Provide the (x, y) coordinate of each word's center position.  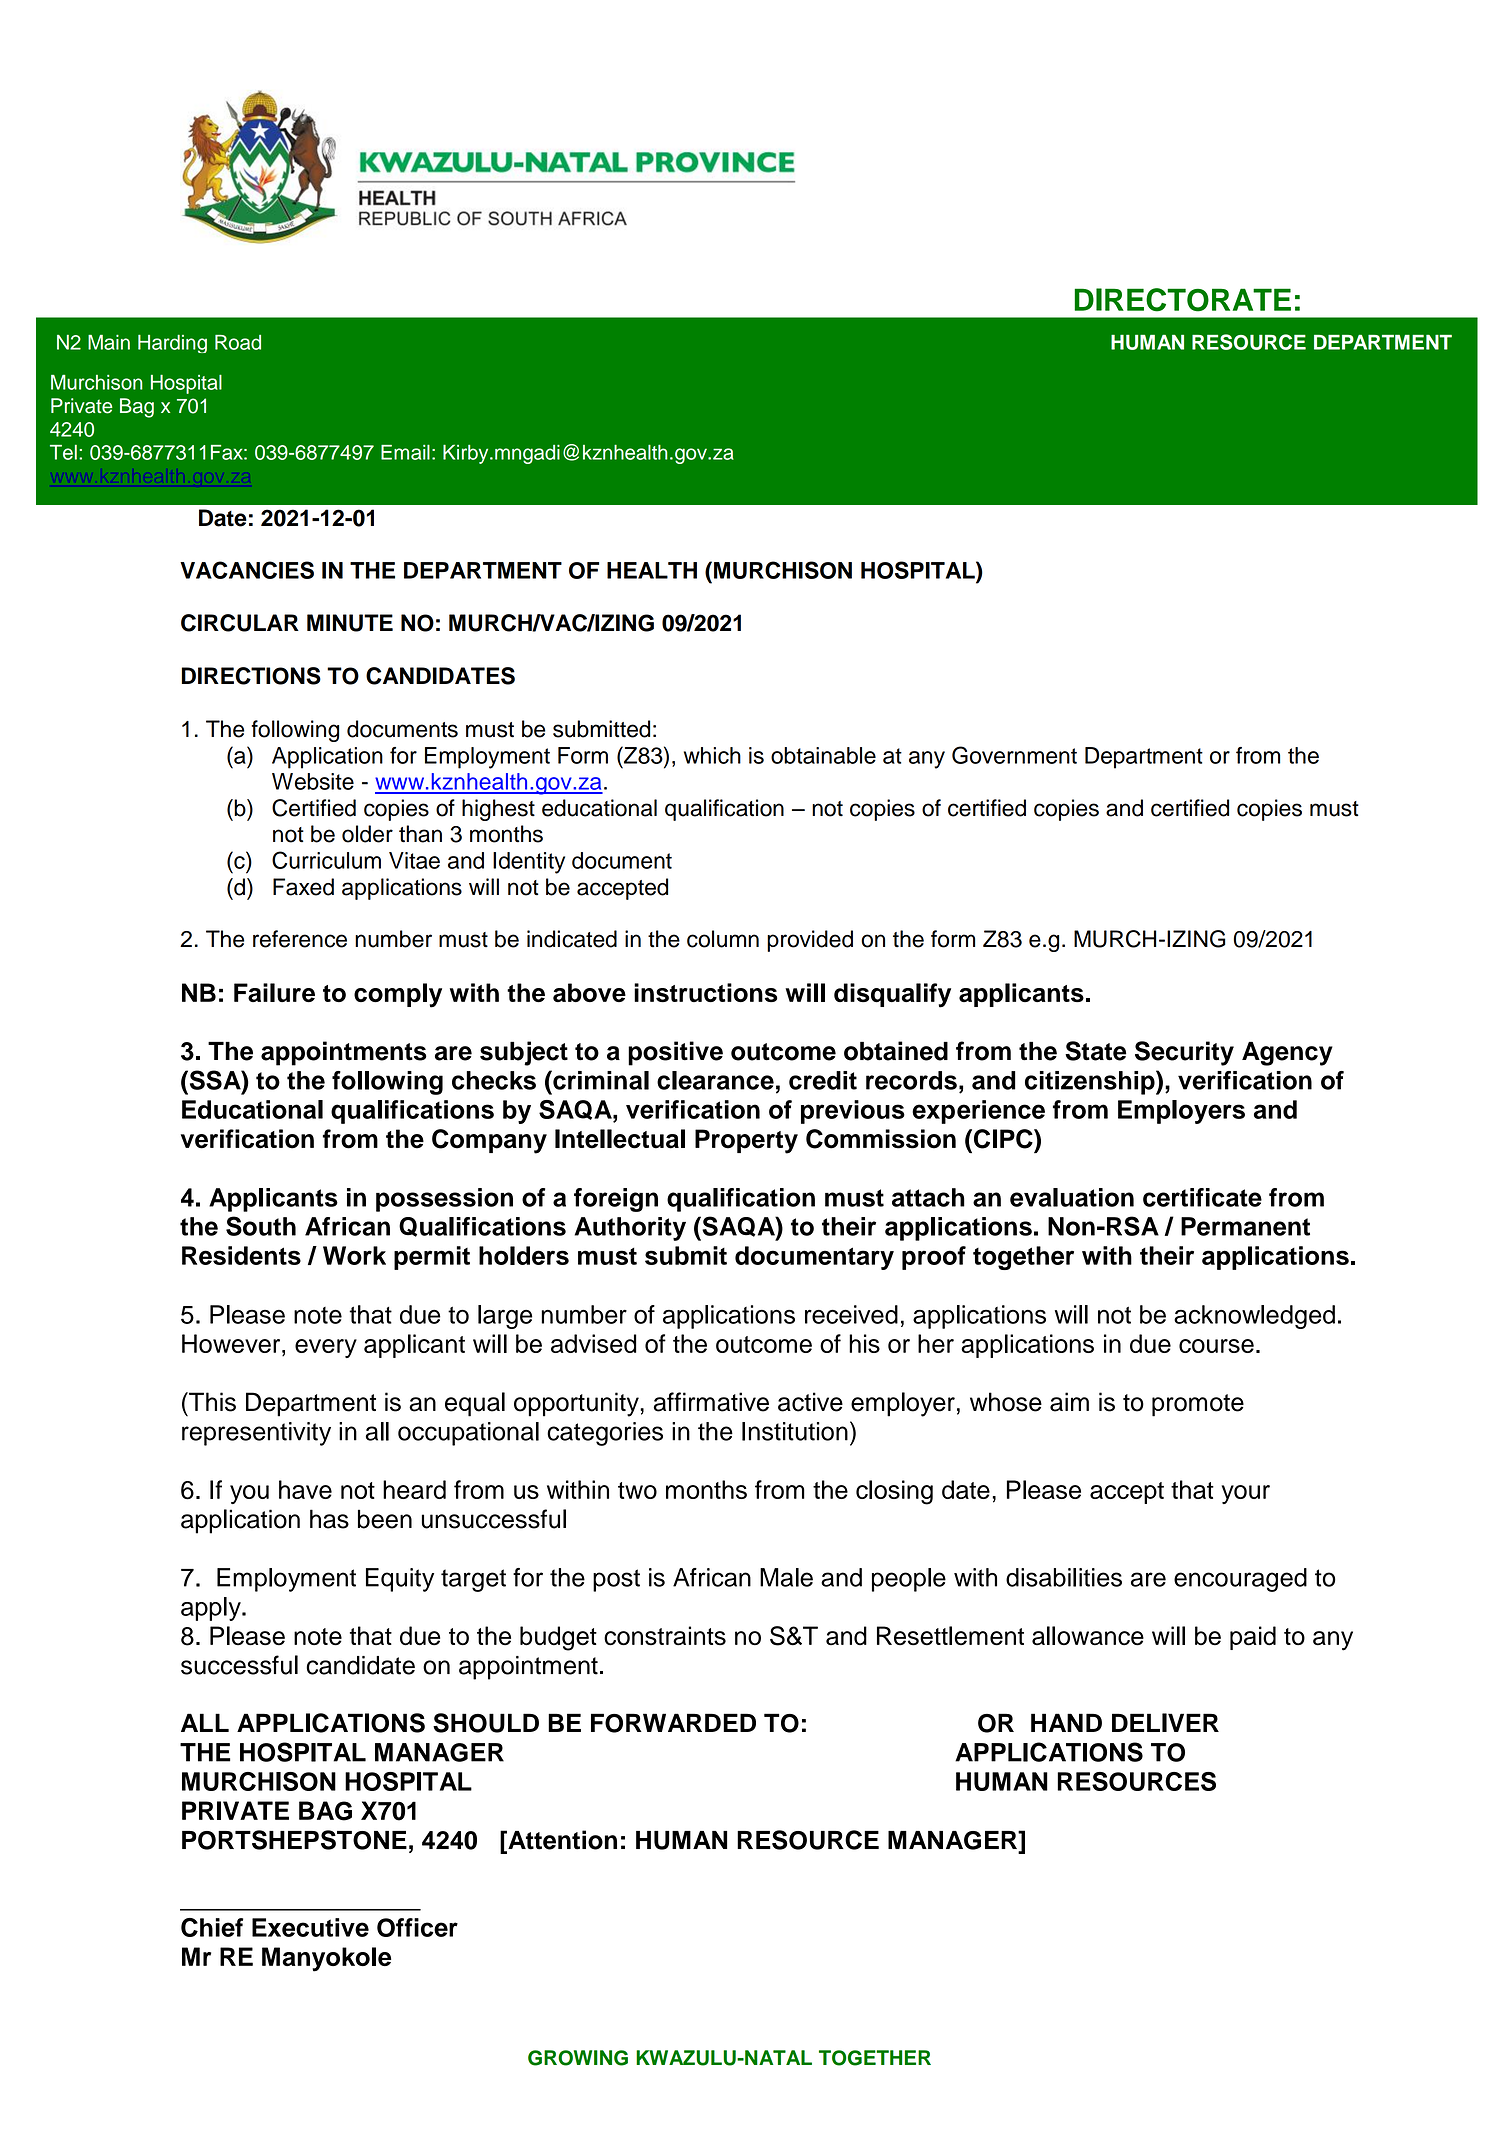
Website (313, 781)
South (261, 1226)
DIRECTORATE (1182, 300)
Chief (212, 1927)
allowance (1088, 1636)
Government (1014, 755)
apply (212, 1609)
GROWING (578, 2058)
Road (238, 342)
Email (405, 452)
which (712, 755)
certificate (1202, 1197)
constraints (665, 1636)
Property (746, 1141)
